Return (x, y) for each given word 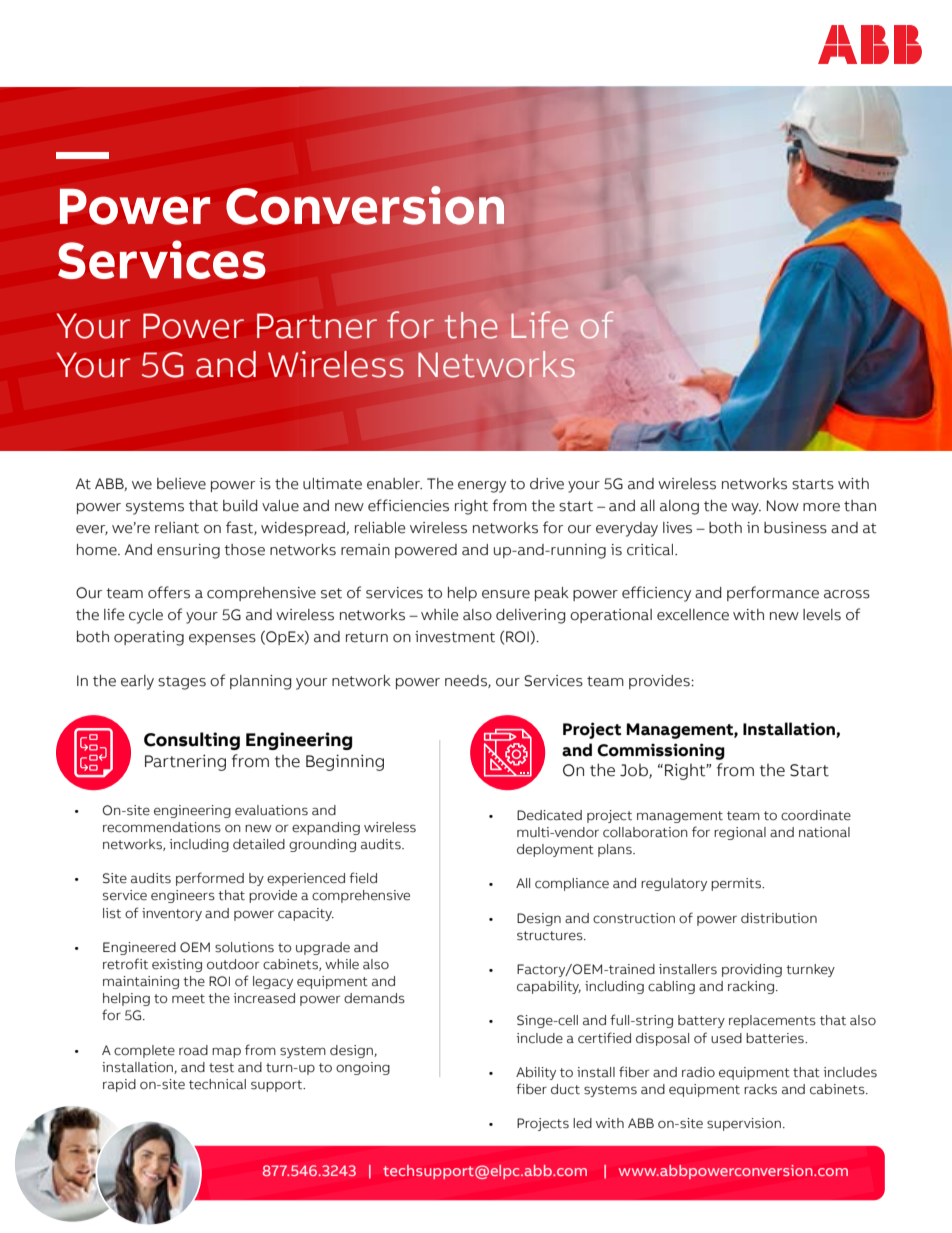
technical (217, 1084)
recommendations (162, 827)
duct (565, 1089)
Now (783, 506)
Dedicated (549, 815)
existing (177, 965)
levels (822, 615)
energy (482, 487)
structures (551, 936)
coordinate (816, 815)
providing (752, 970)
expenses (222, 639)
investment (455, 637)
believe (181, 484)
